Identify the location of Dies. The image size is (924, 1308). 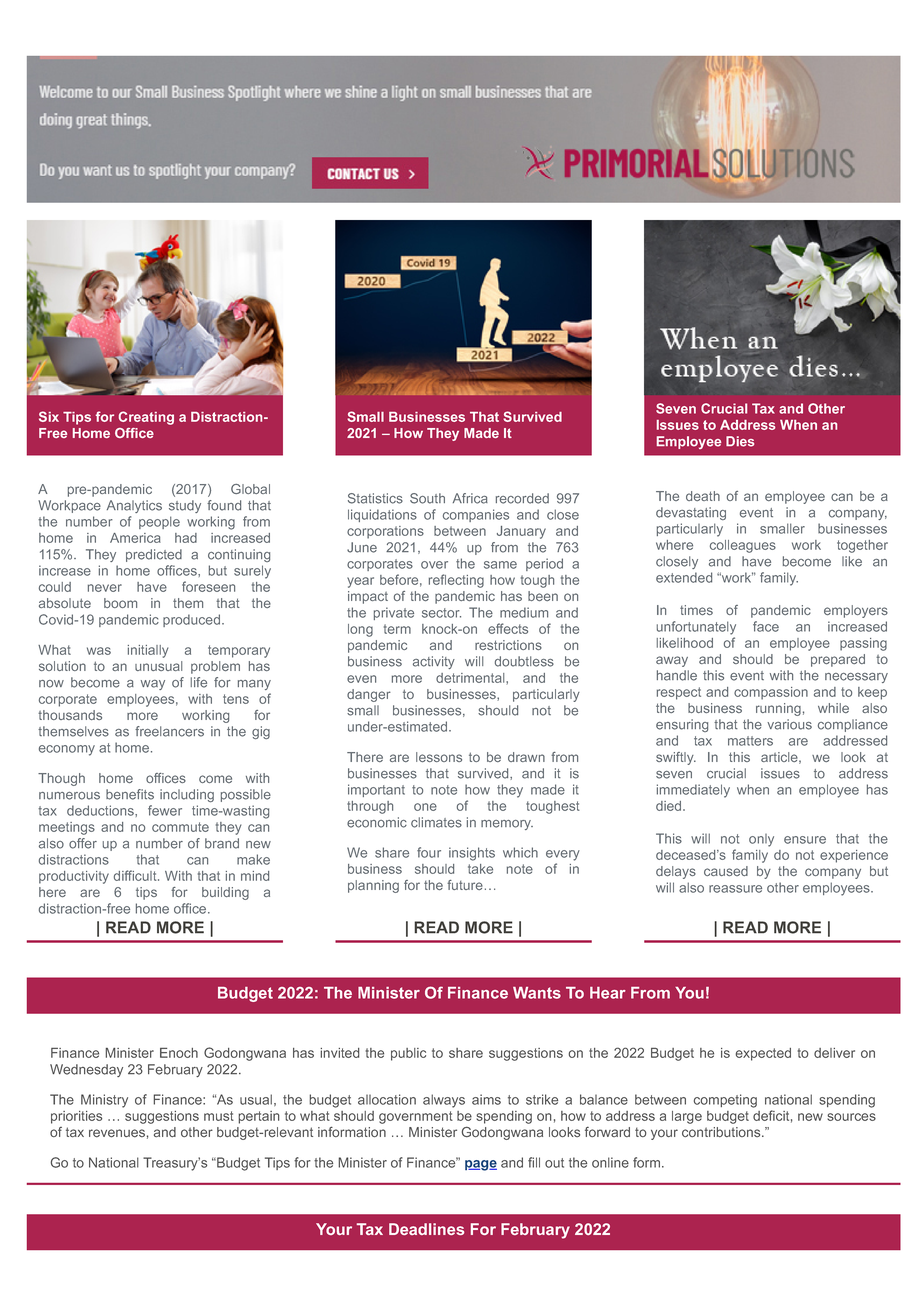
(740, 441).
